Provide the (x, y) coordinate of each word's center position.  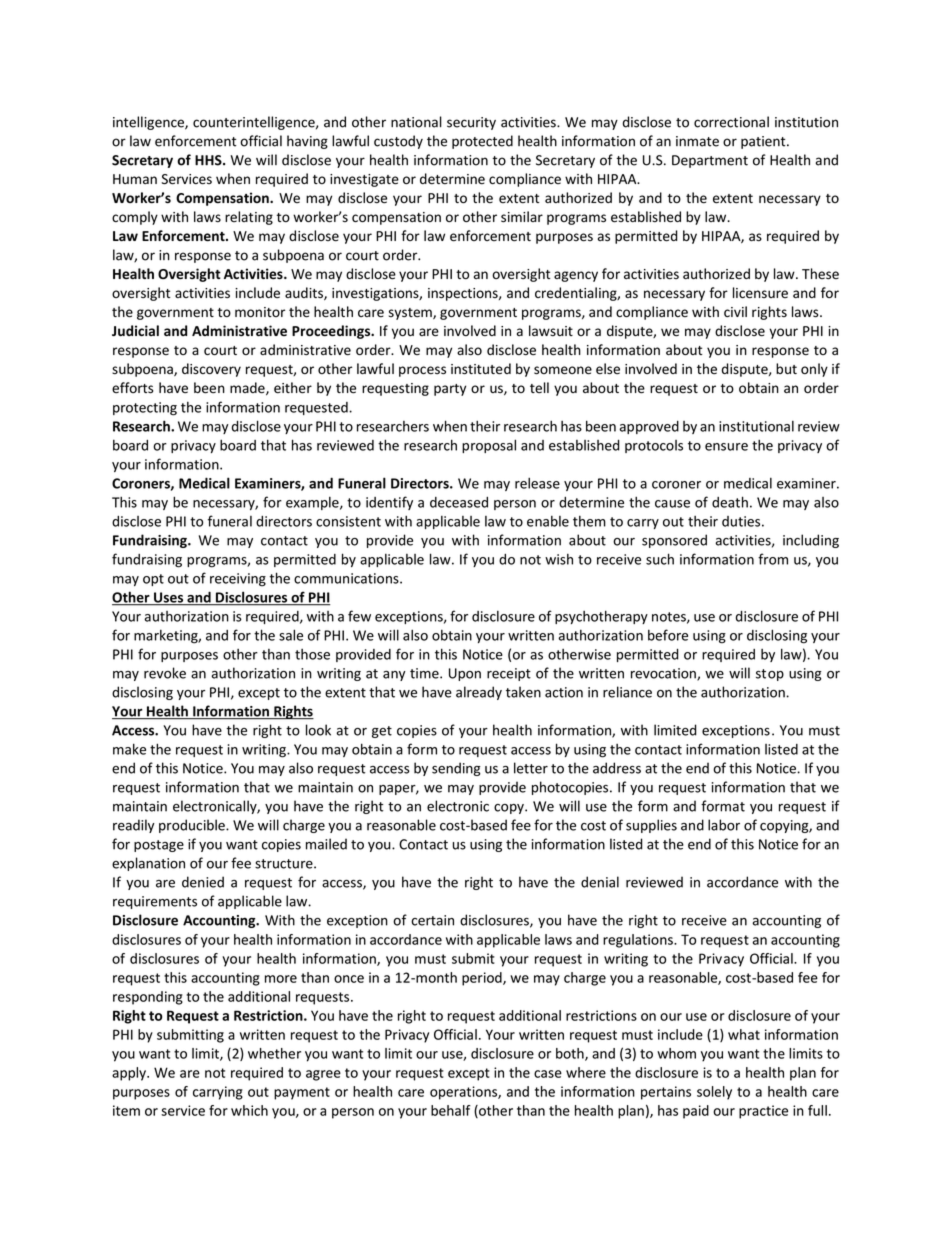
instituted (481, 369)
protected (482, 142)
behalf (451, 1110)
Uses (169, 598)
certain (432, 920)
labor (724, 825)
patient (764, 142)
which (249, 1110)
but (786, 368)
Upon (465, 674)
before (668, 635)
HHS (209, 160)
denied (203, 882)
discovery (211, 370)
